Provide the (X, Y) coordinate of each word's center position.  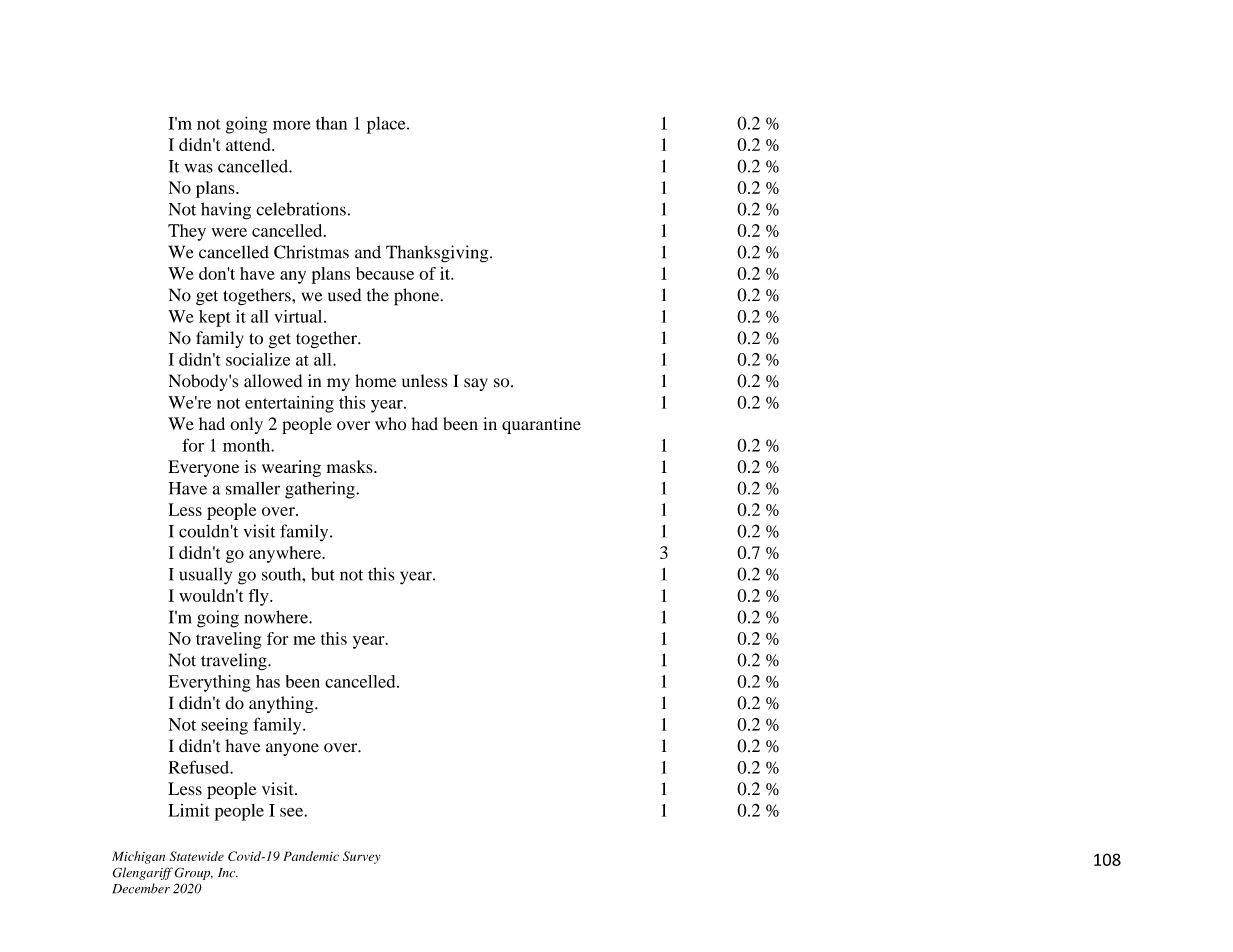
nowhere (277, 617)
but (323, 574)
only (246, 425)
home (375, 381)
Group (193, 873)
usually (205, 576)
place (387, 125)
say (476, 384)
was (199, 168)
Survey (362, 857)
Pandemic (311, 856)
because (385, 273)
